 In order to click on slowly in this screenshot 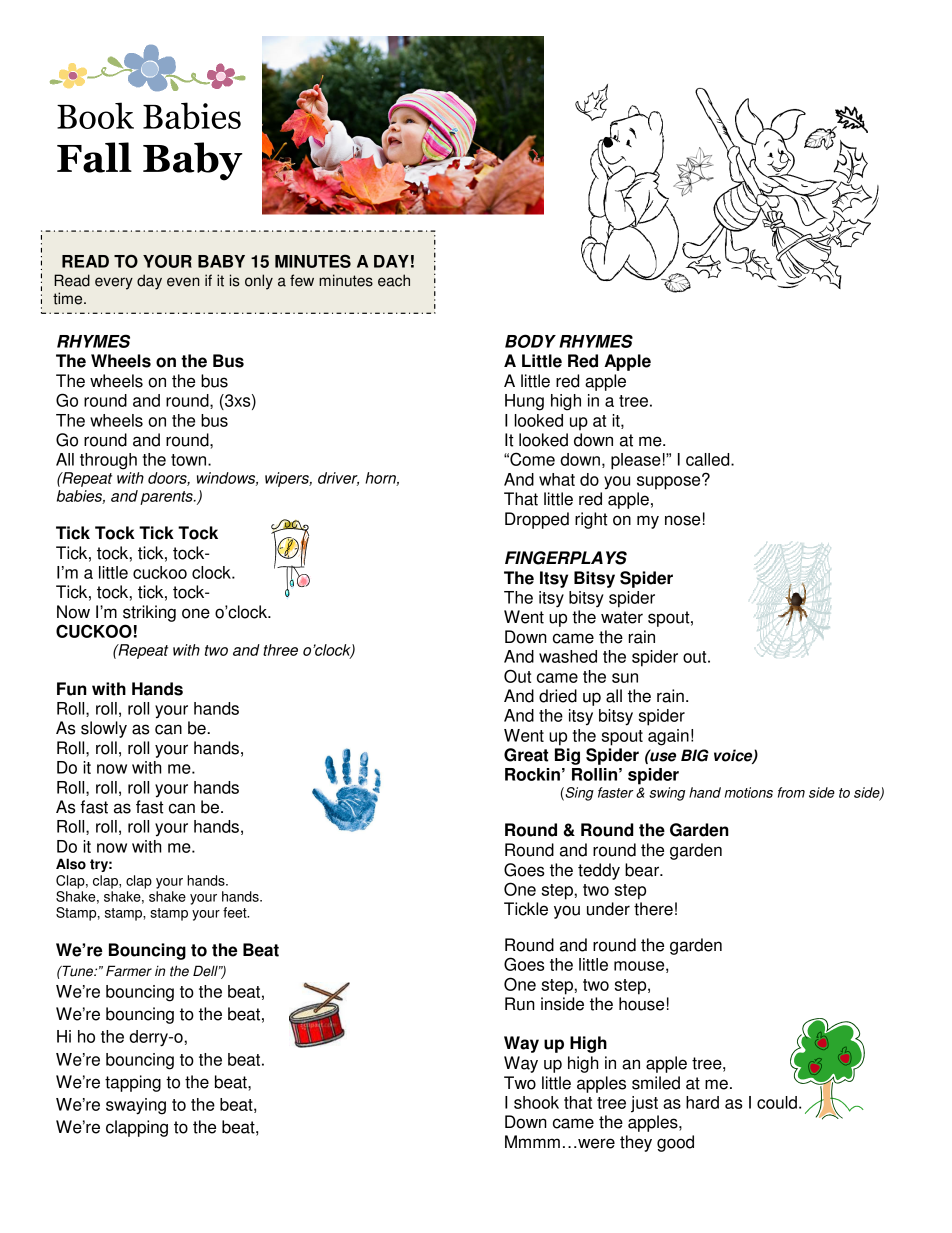, I will do `click(104, 729)`.
